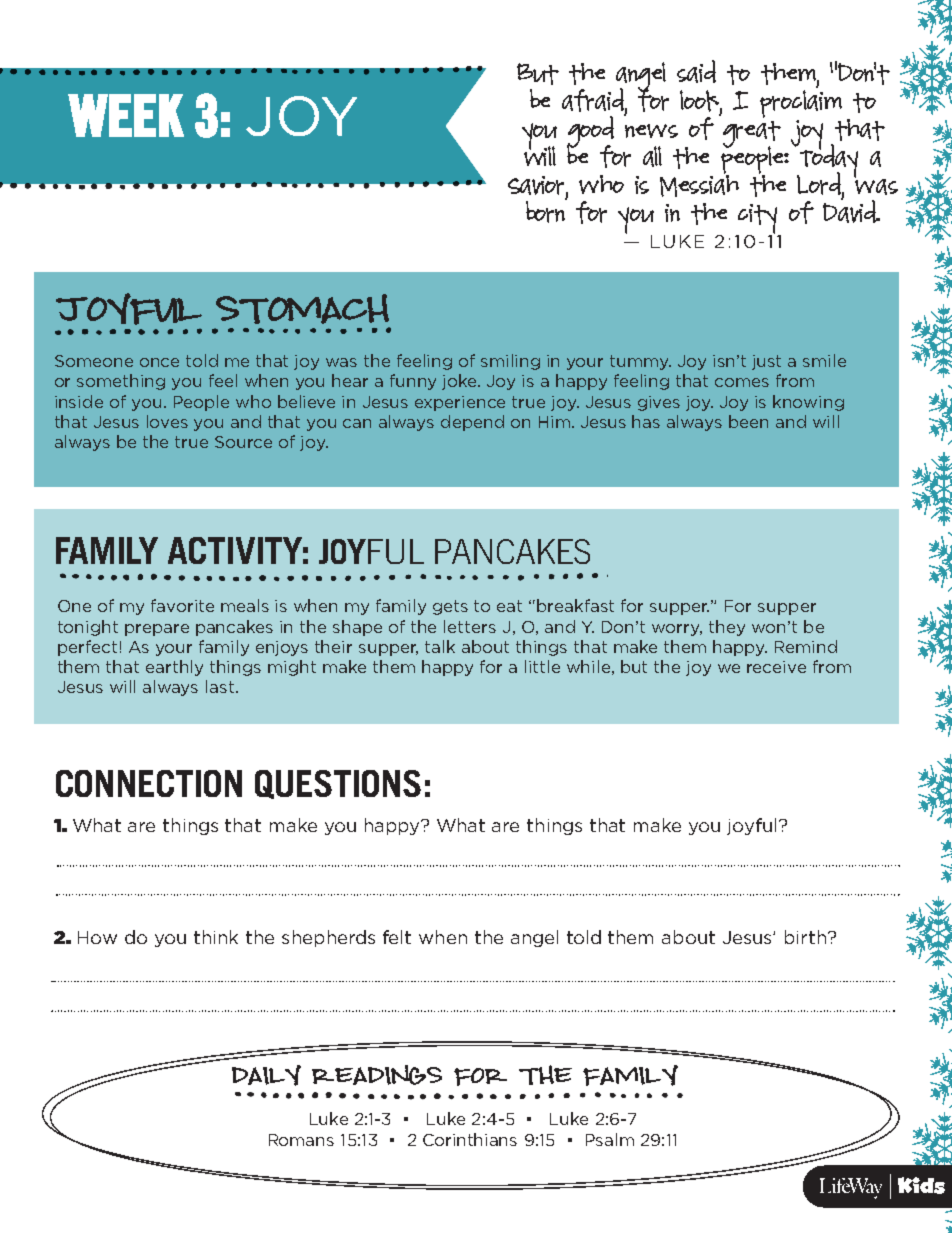  Describe the element at coordinates (752, 135) in the document. I see `great` at that location.
